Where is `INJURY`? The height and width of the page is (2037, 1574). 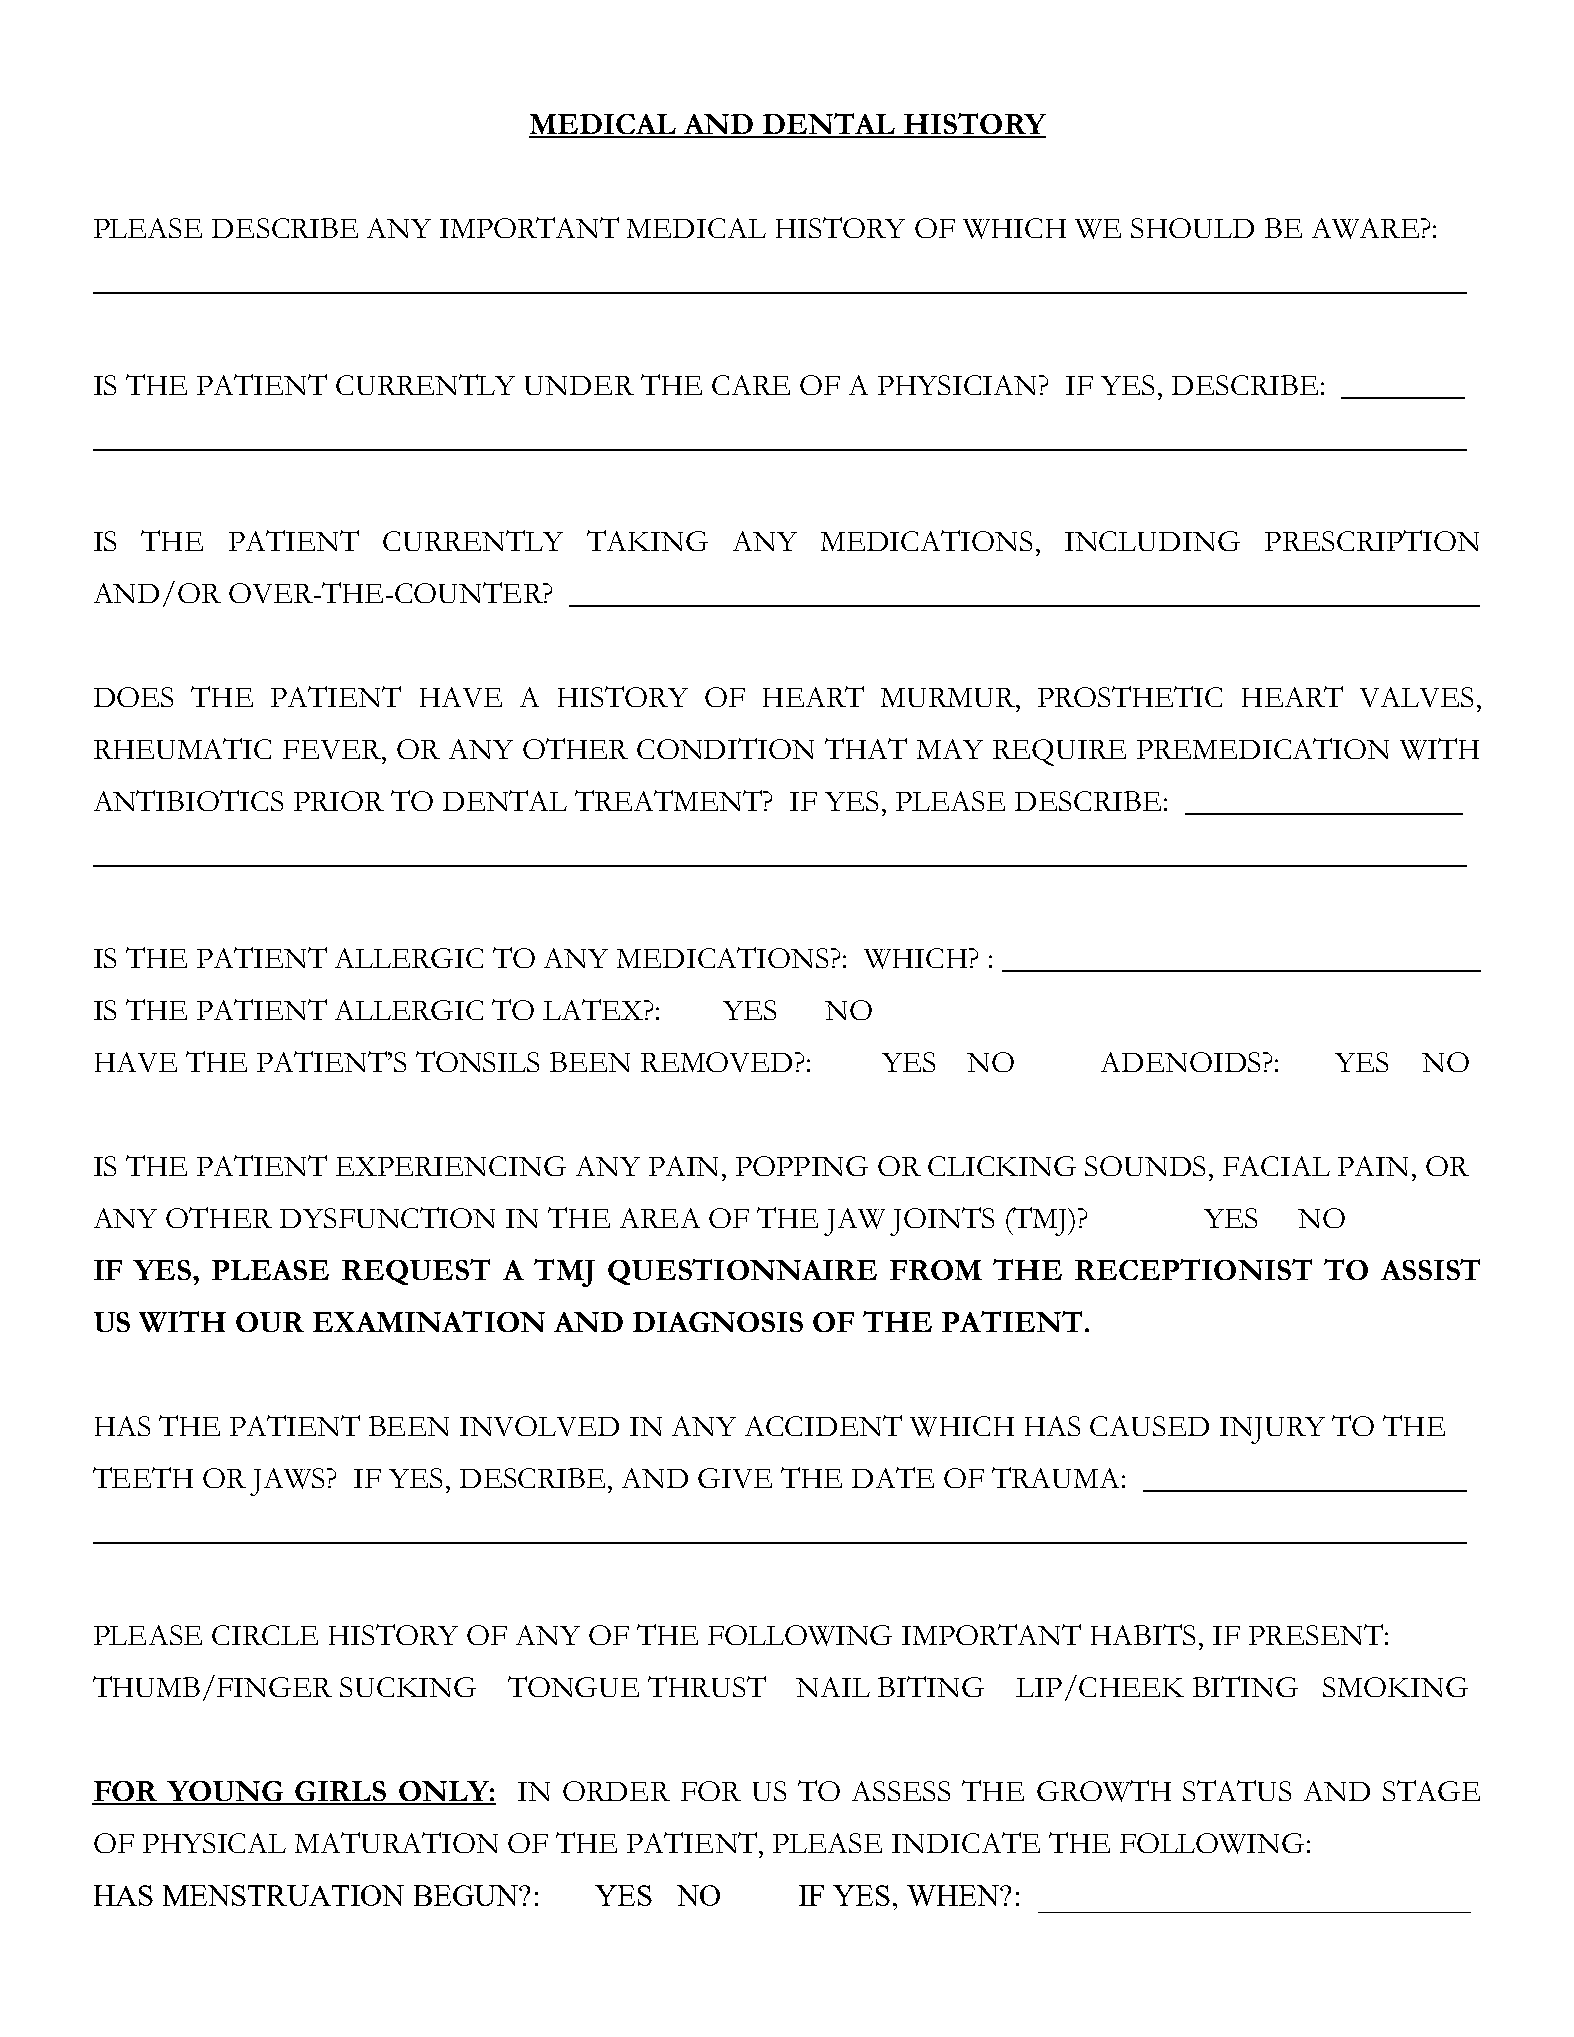
INJURY is located at coordinates (1272, 1430).
